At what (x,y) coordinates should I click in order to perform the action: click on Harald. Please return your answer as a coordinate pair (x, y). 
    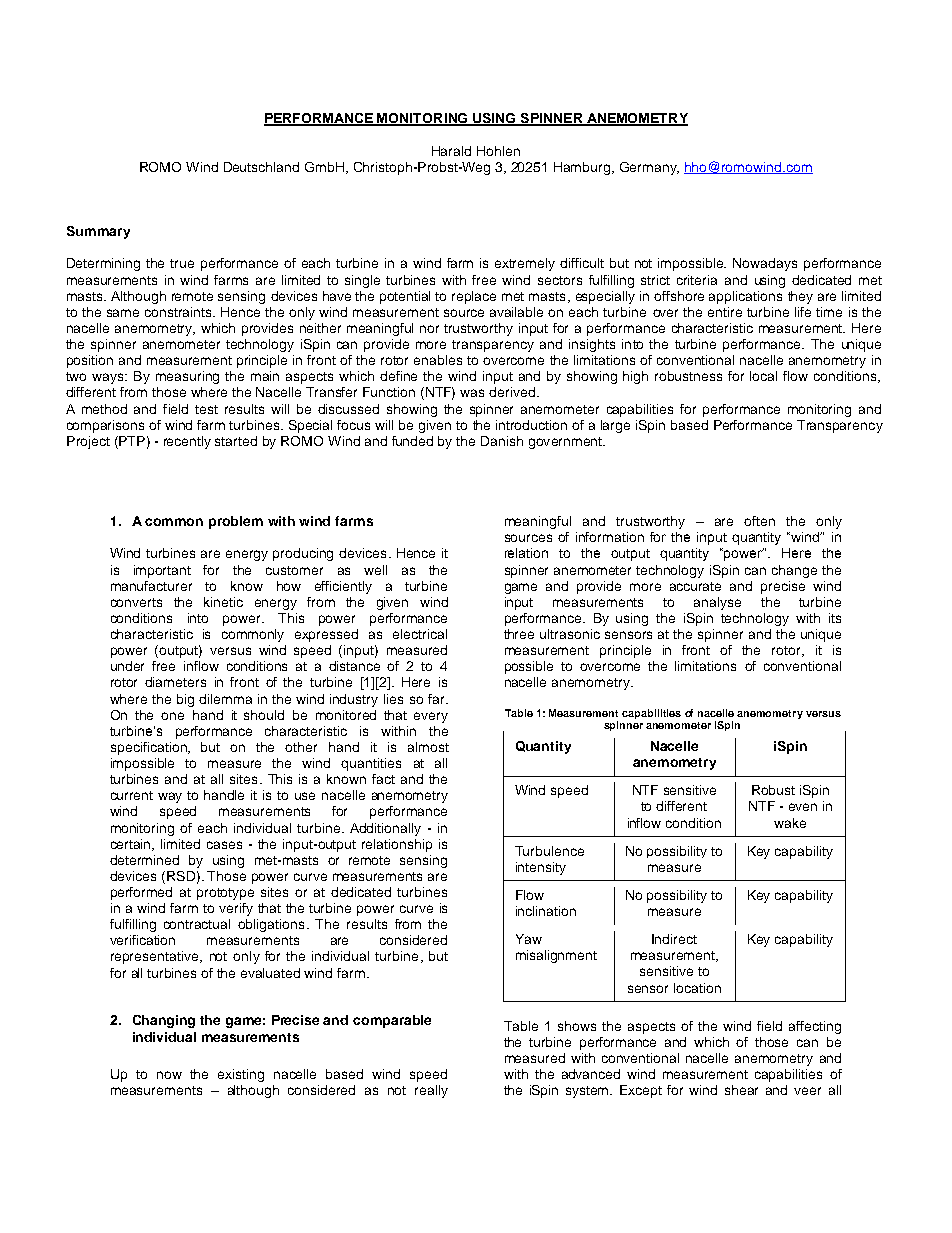
    Looking at the image, I should click on (451, 151).
